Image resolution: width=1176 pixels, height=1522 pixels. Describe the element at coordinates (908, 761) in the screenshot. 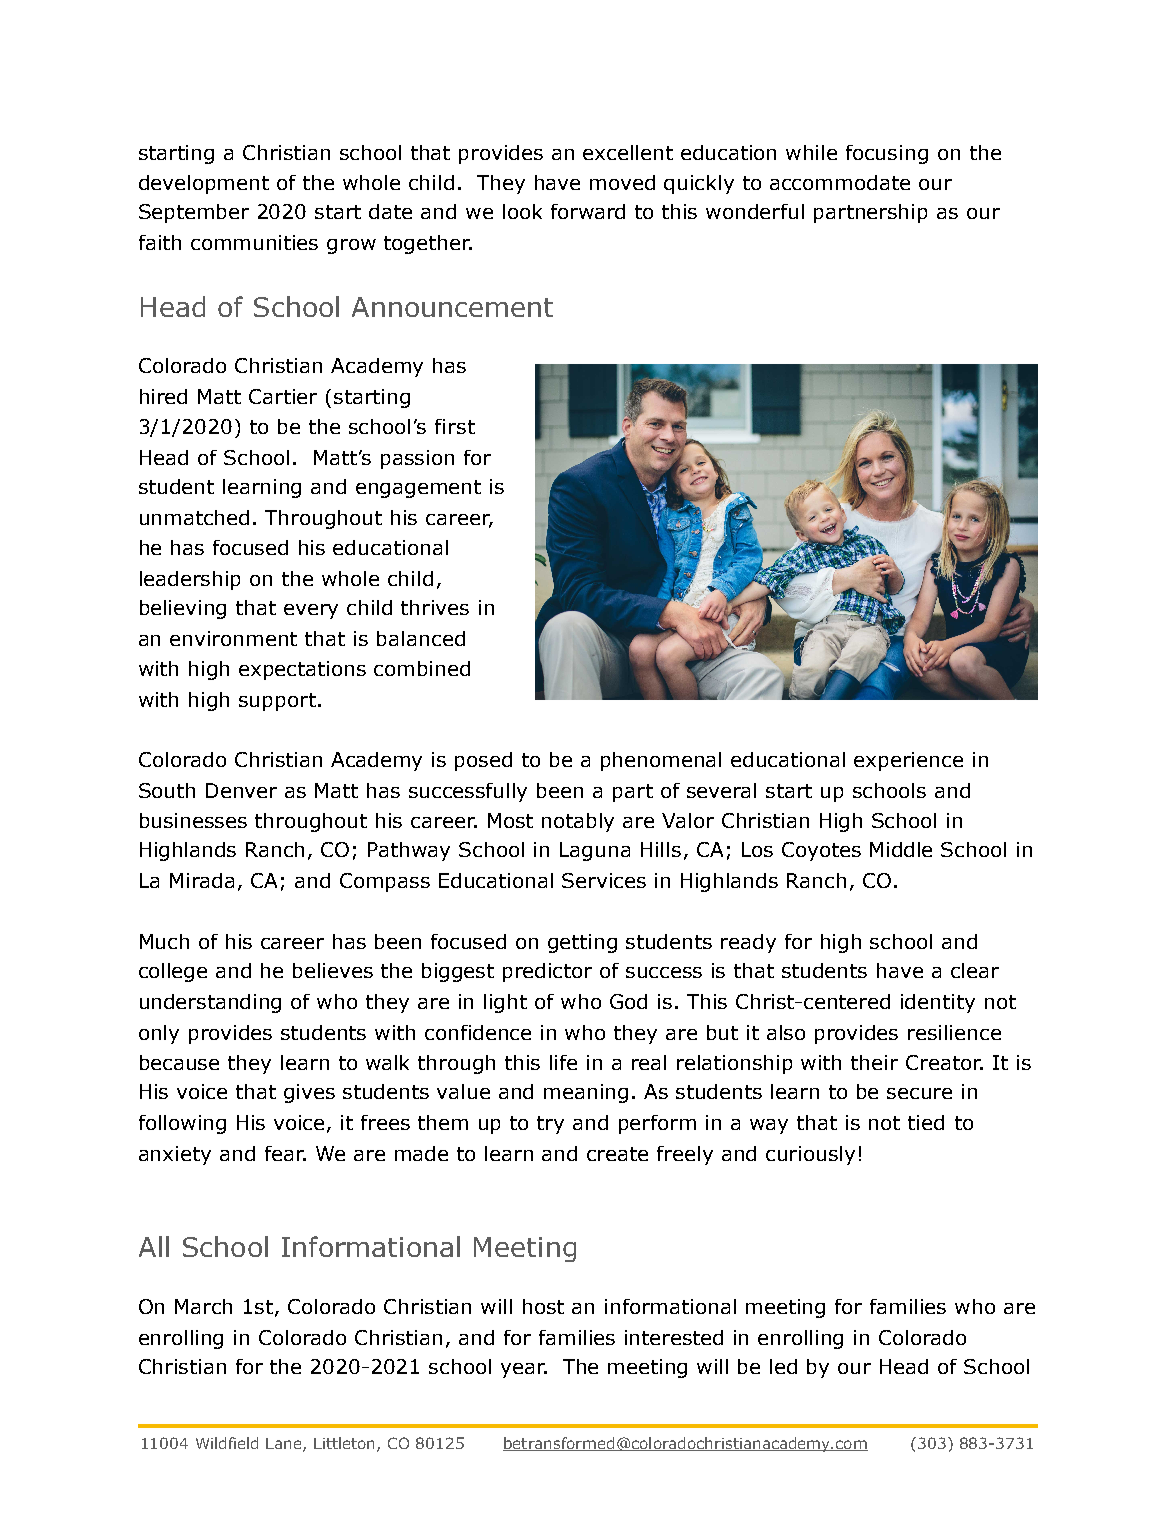

I see `experience` at that location.
